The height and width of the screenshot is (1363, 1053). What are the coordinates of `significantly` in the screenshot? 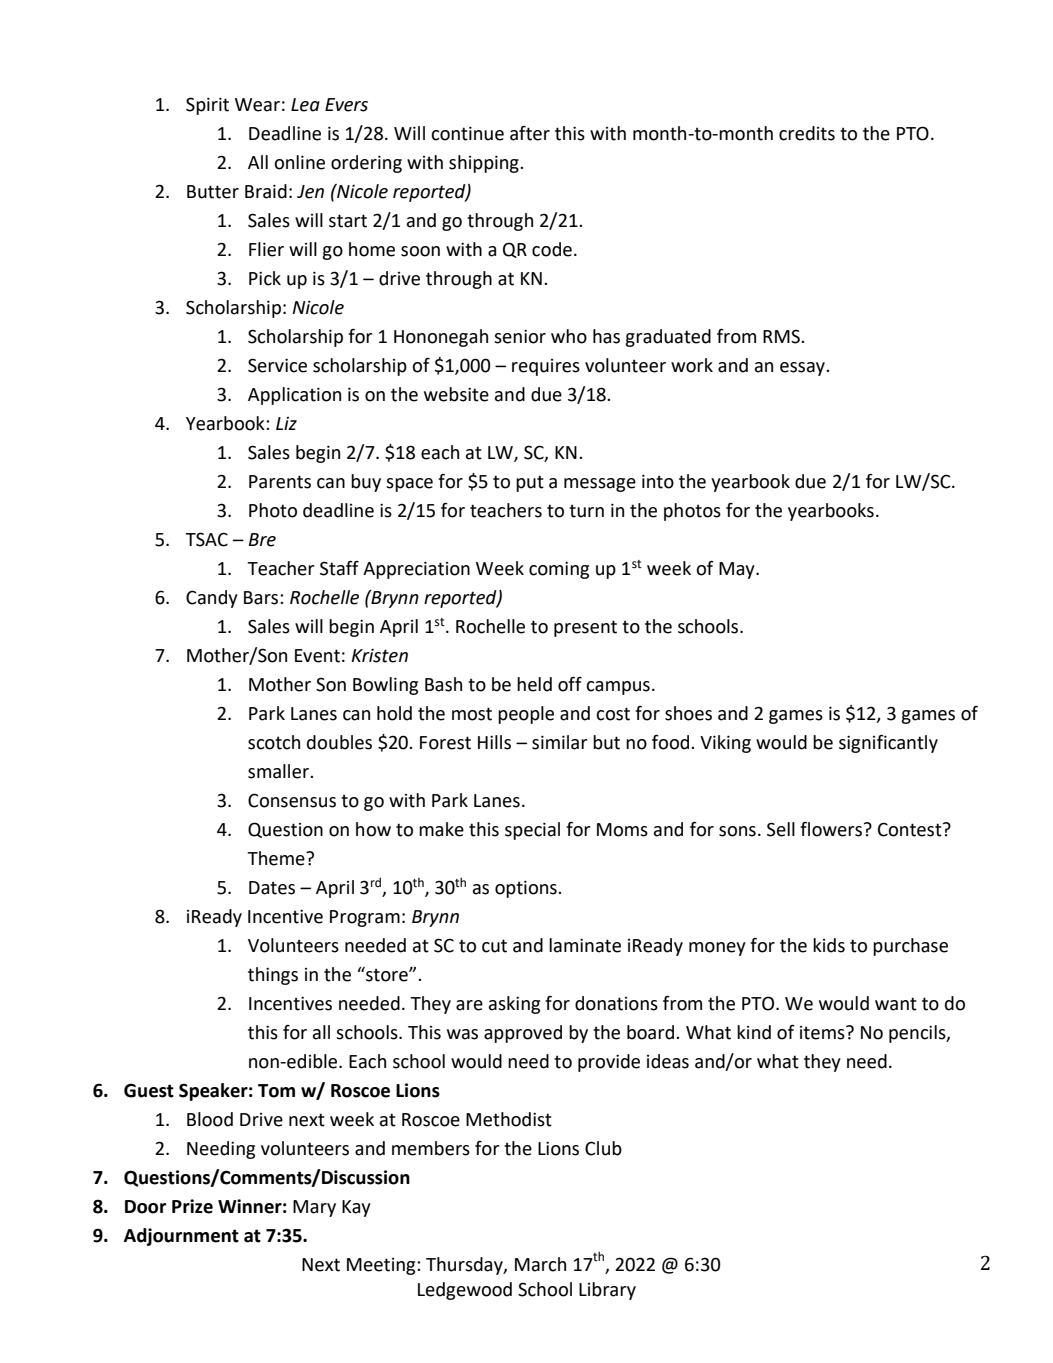 It's located at (888, 744).
